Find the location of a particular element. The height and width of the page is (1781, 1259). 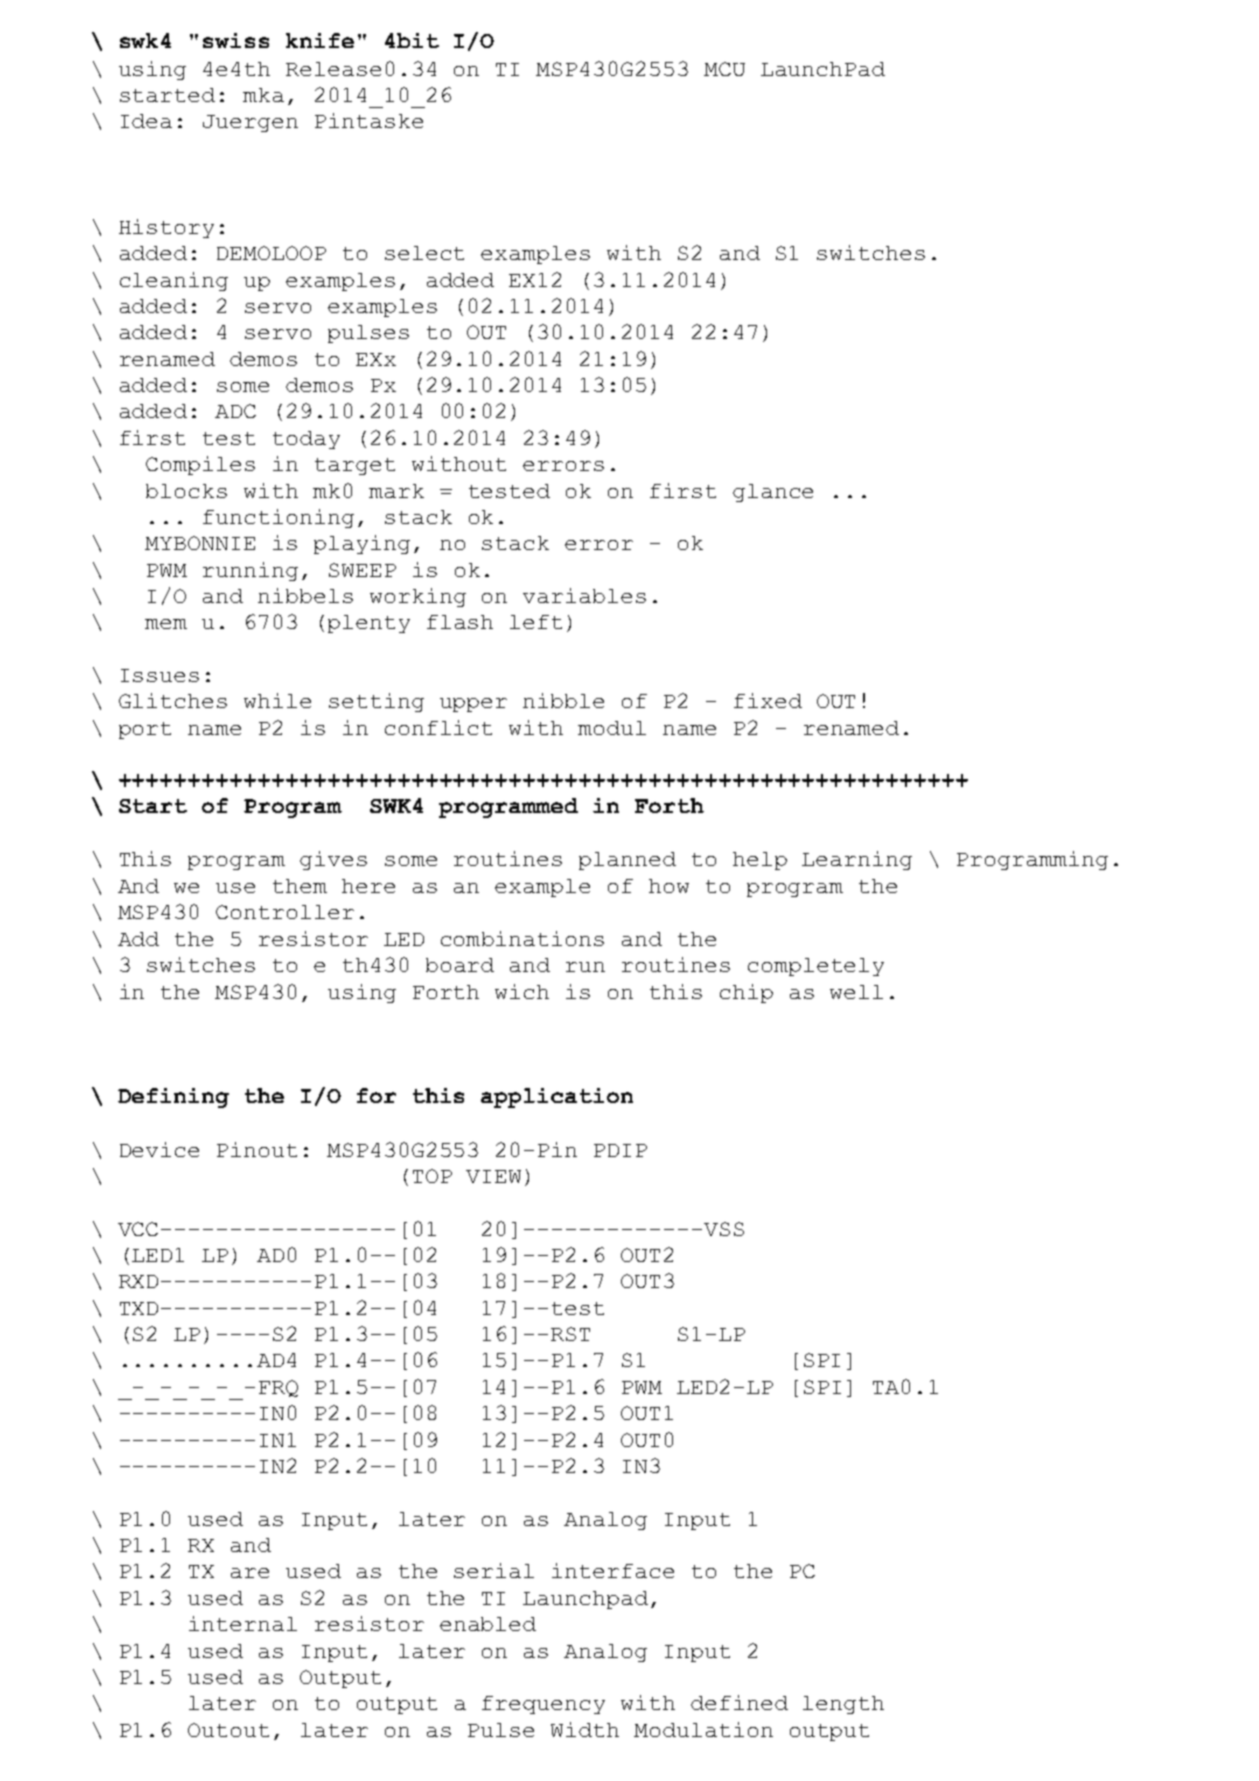

mark is located at coordinates (396, 491).
